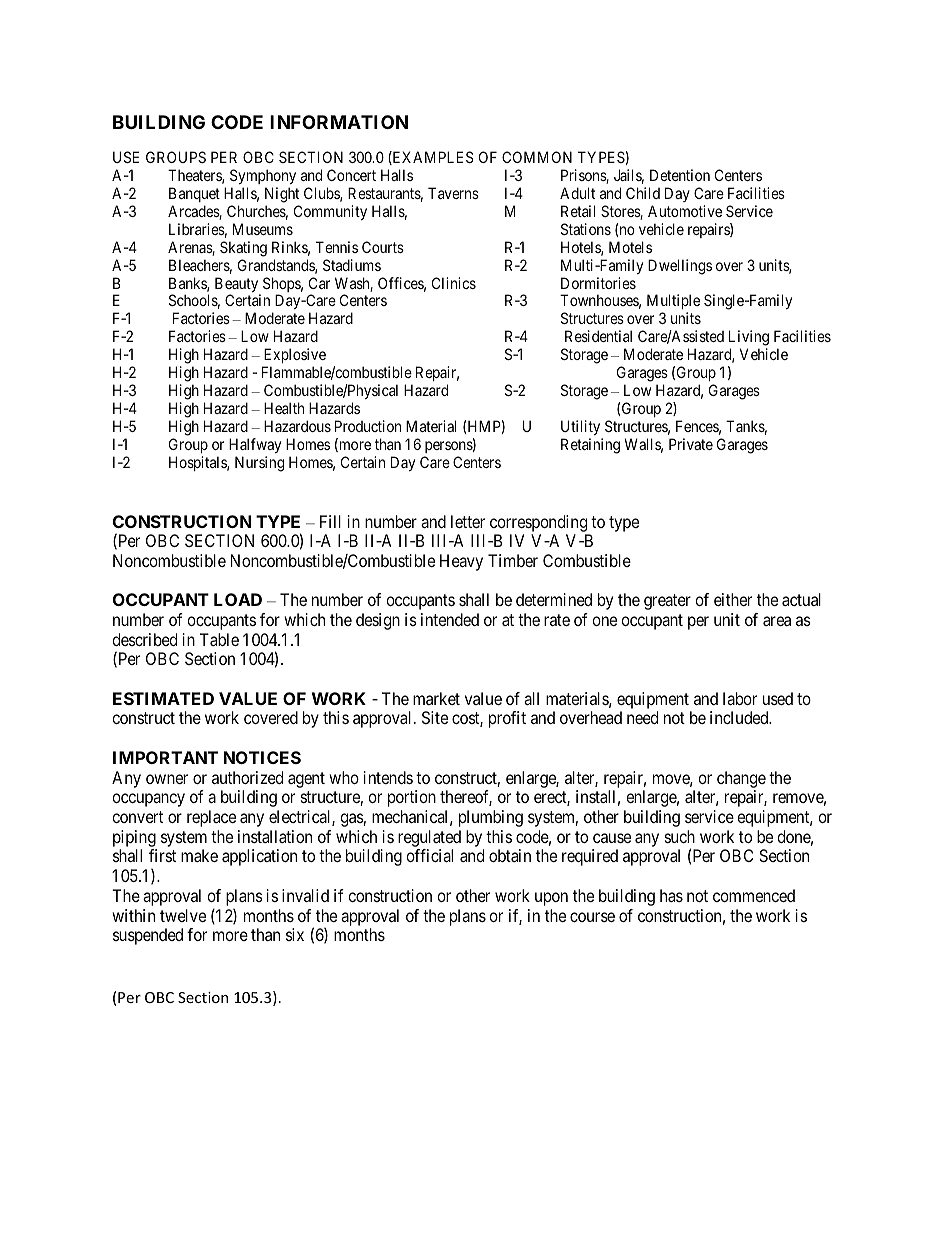 The height and width of the screenshot is (1233, 952). Describe the element at coordinates (454, 283) in the screenshot. I see `Clinics` at that location.
